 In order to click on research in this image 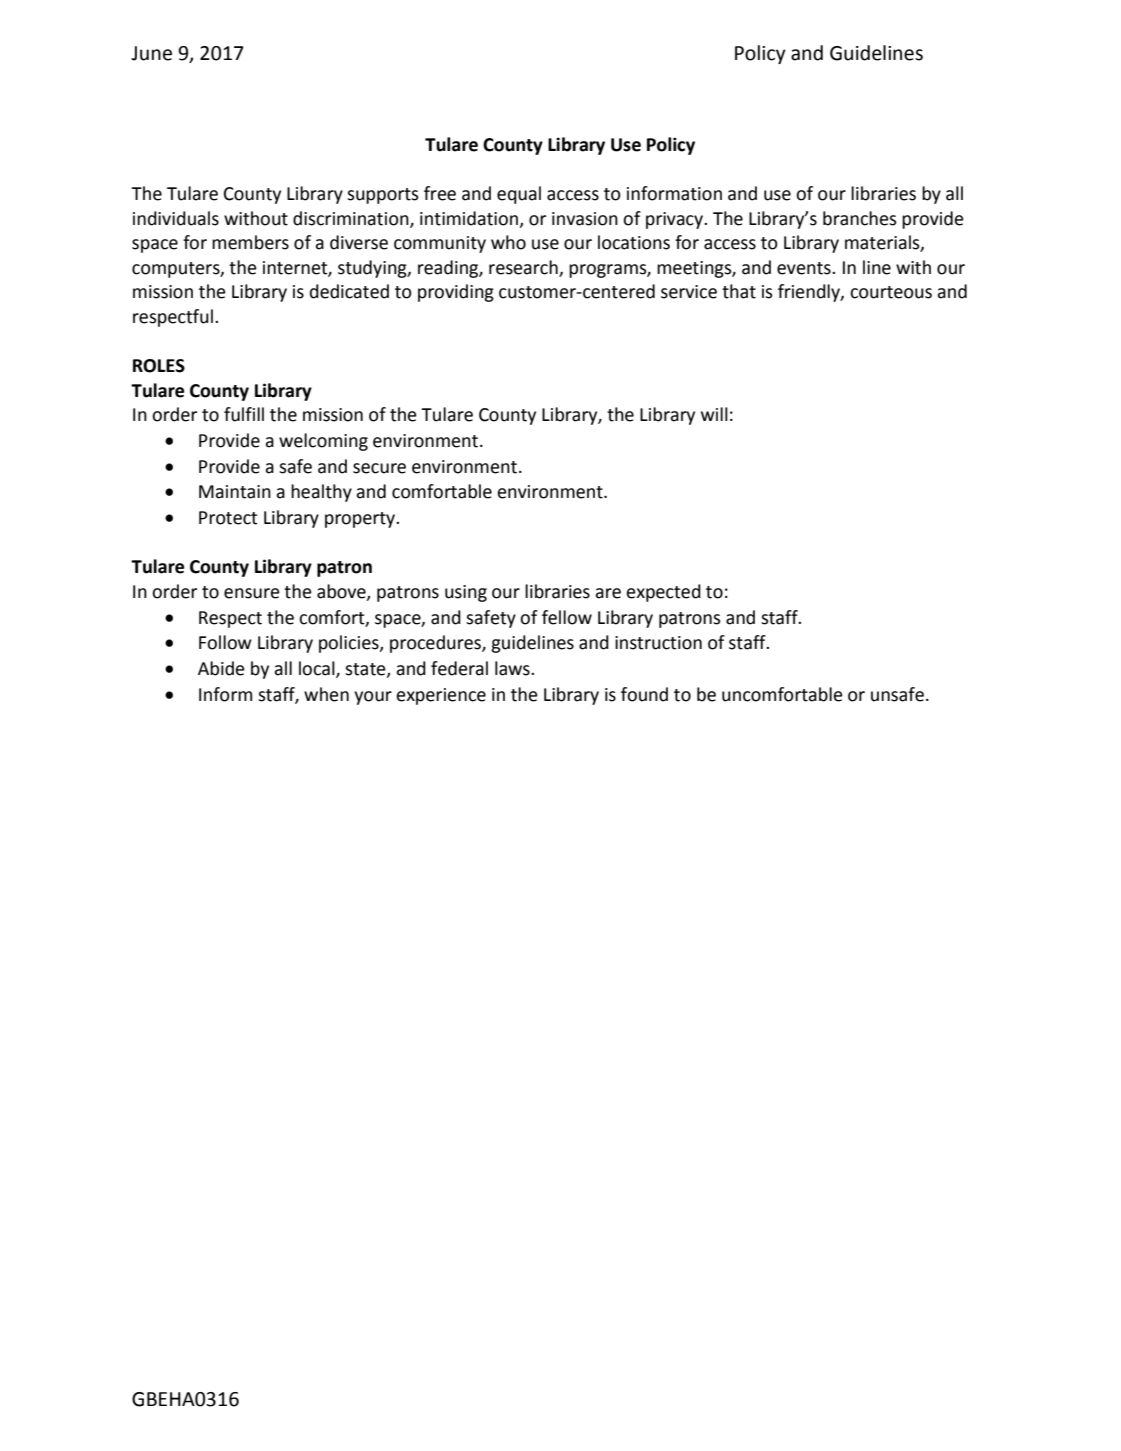, I will do `click(523, 267)`.
